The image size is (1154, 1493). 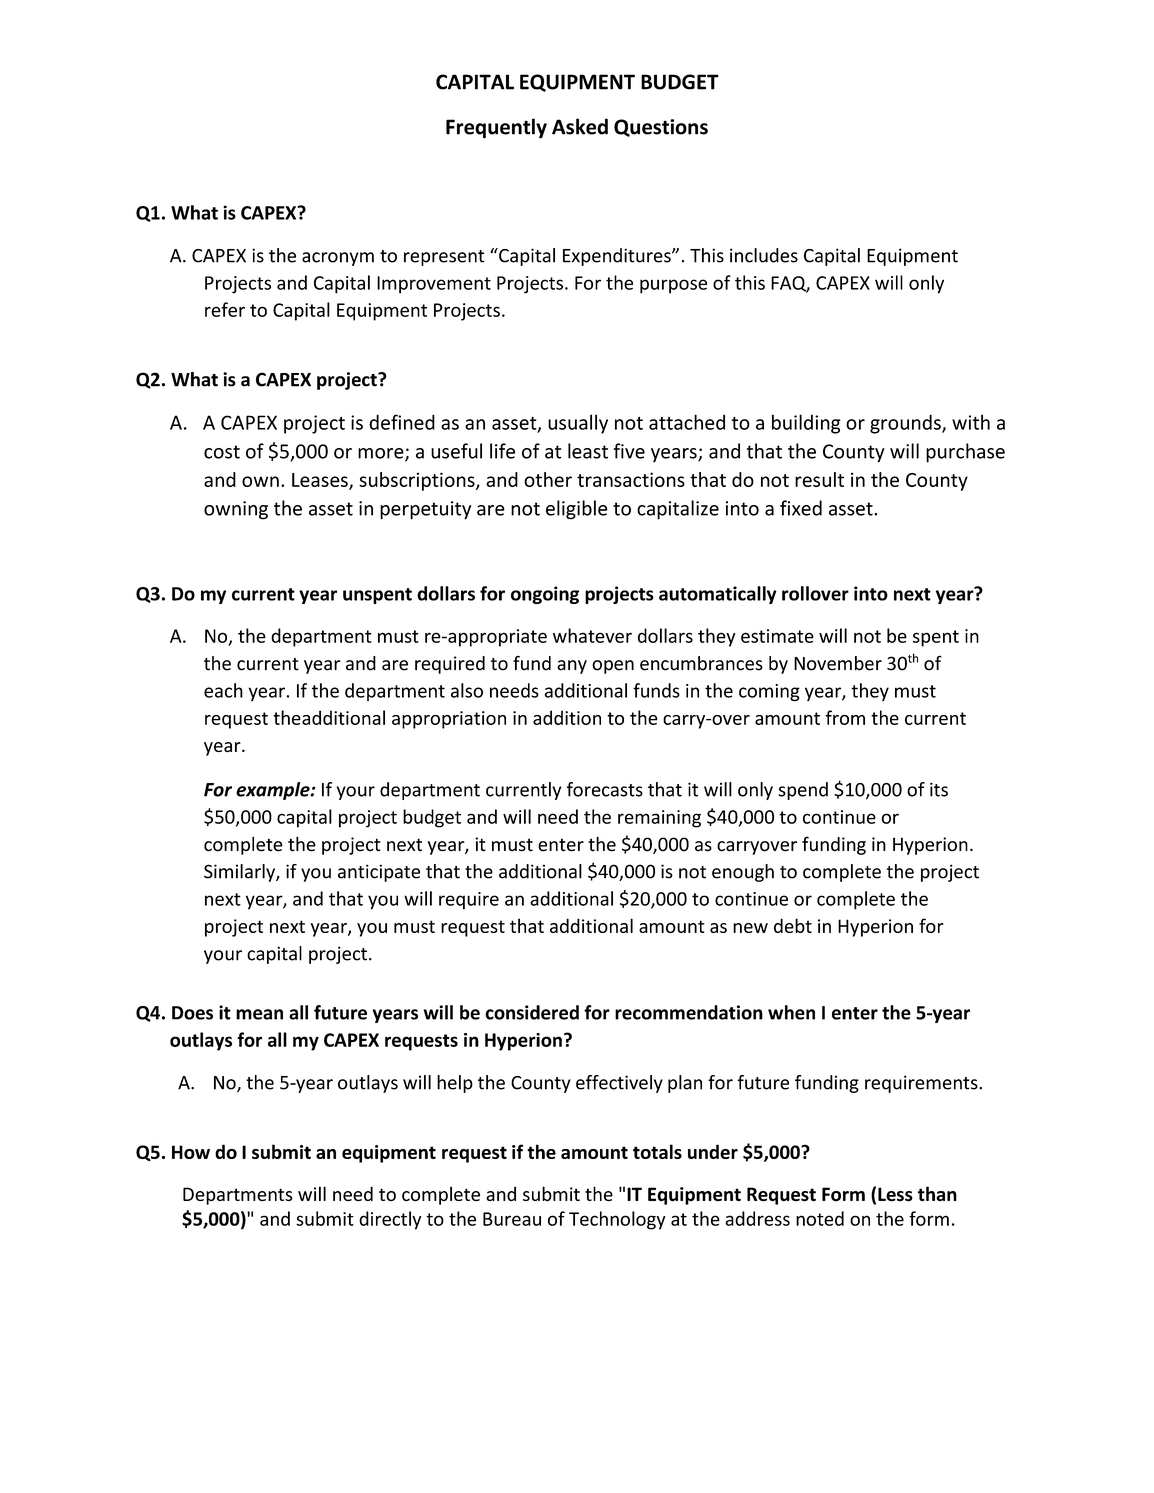 What do you see at coordinates (895, 1194) in the screenshot?
I see `Less` at bounding box center [895, 1194].
